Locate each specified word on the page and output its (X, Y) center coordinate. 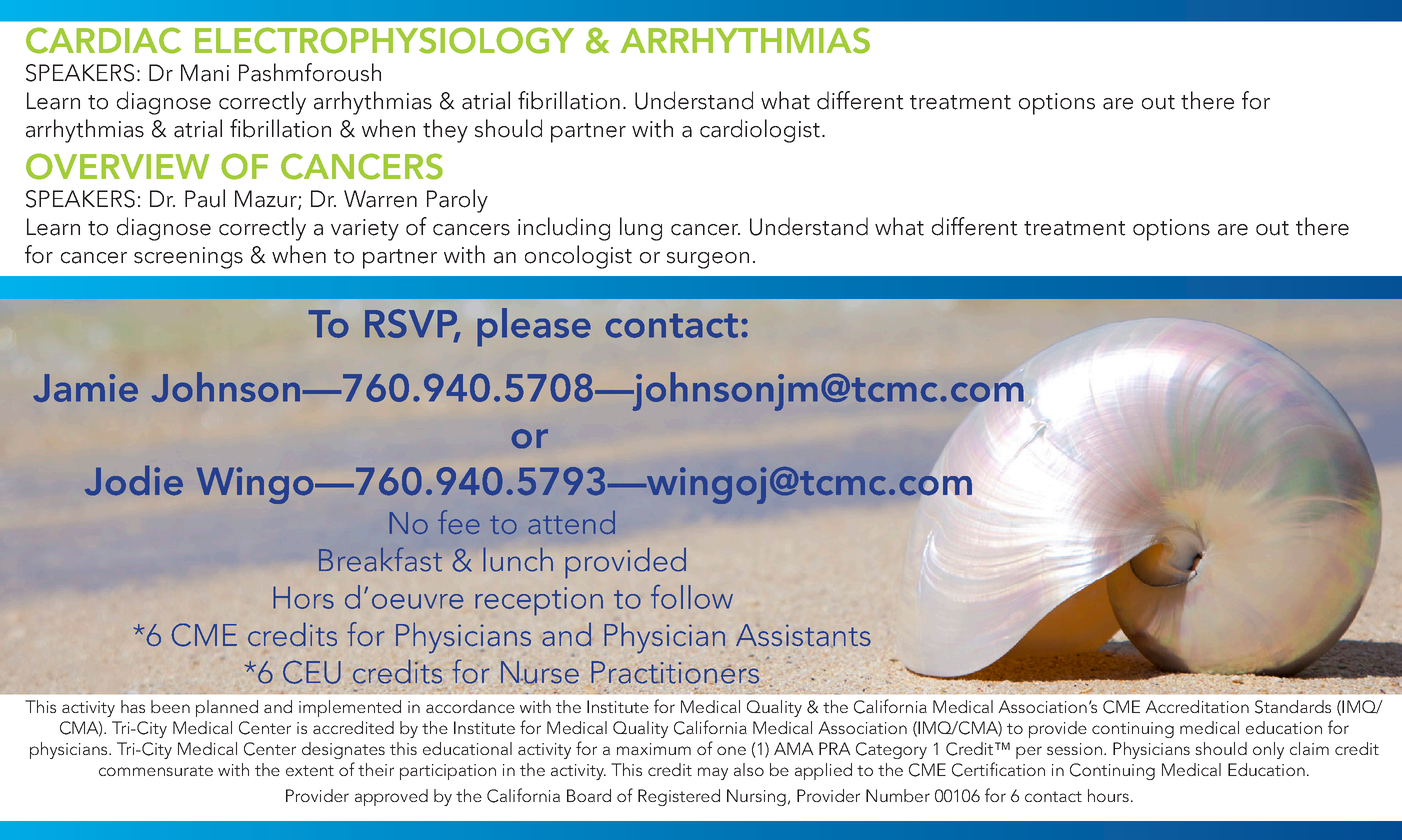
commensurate (156, 770)
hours (1108, 795)
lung (641, 229)
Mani (205, 73)
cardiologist (761, 131)
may (713, 773)
